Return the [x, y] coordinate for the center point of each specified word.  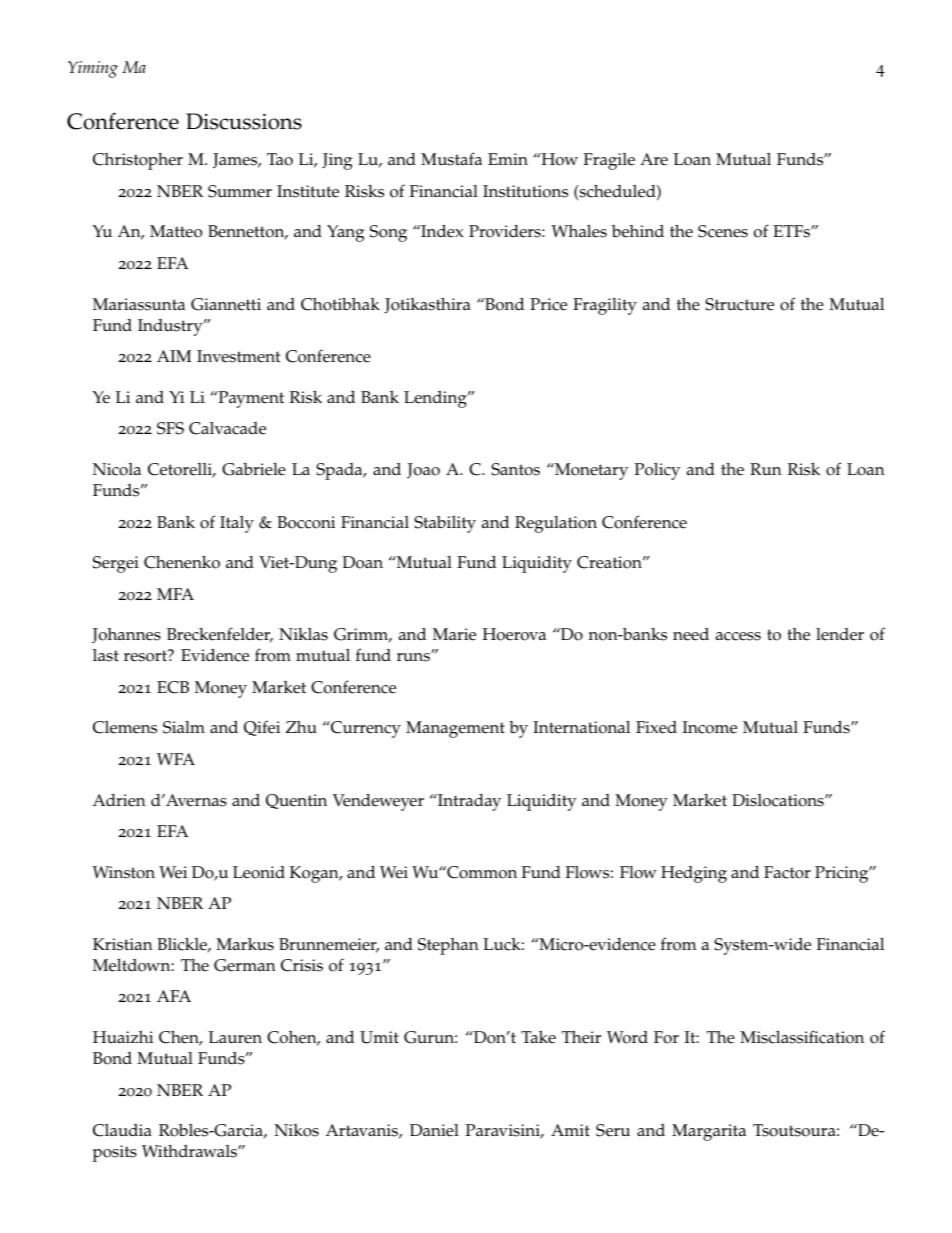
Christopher [138, 161]
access [738, 636]
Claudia [122, 1130]
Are [654, 159]
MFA [175, 594]
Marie [454, 634]
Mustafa [451, 159]
